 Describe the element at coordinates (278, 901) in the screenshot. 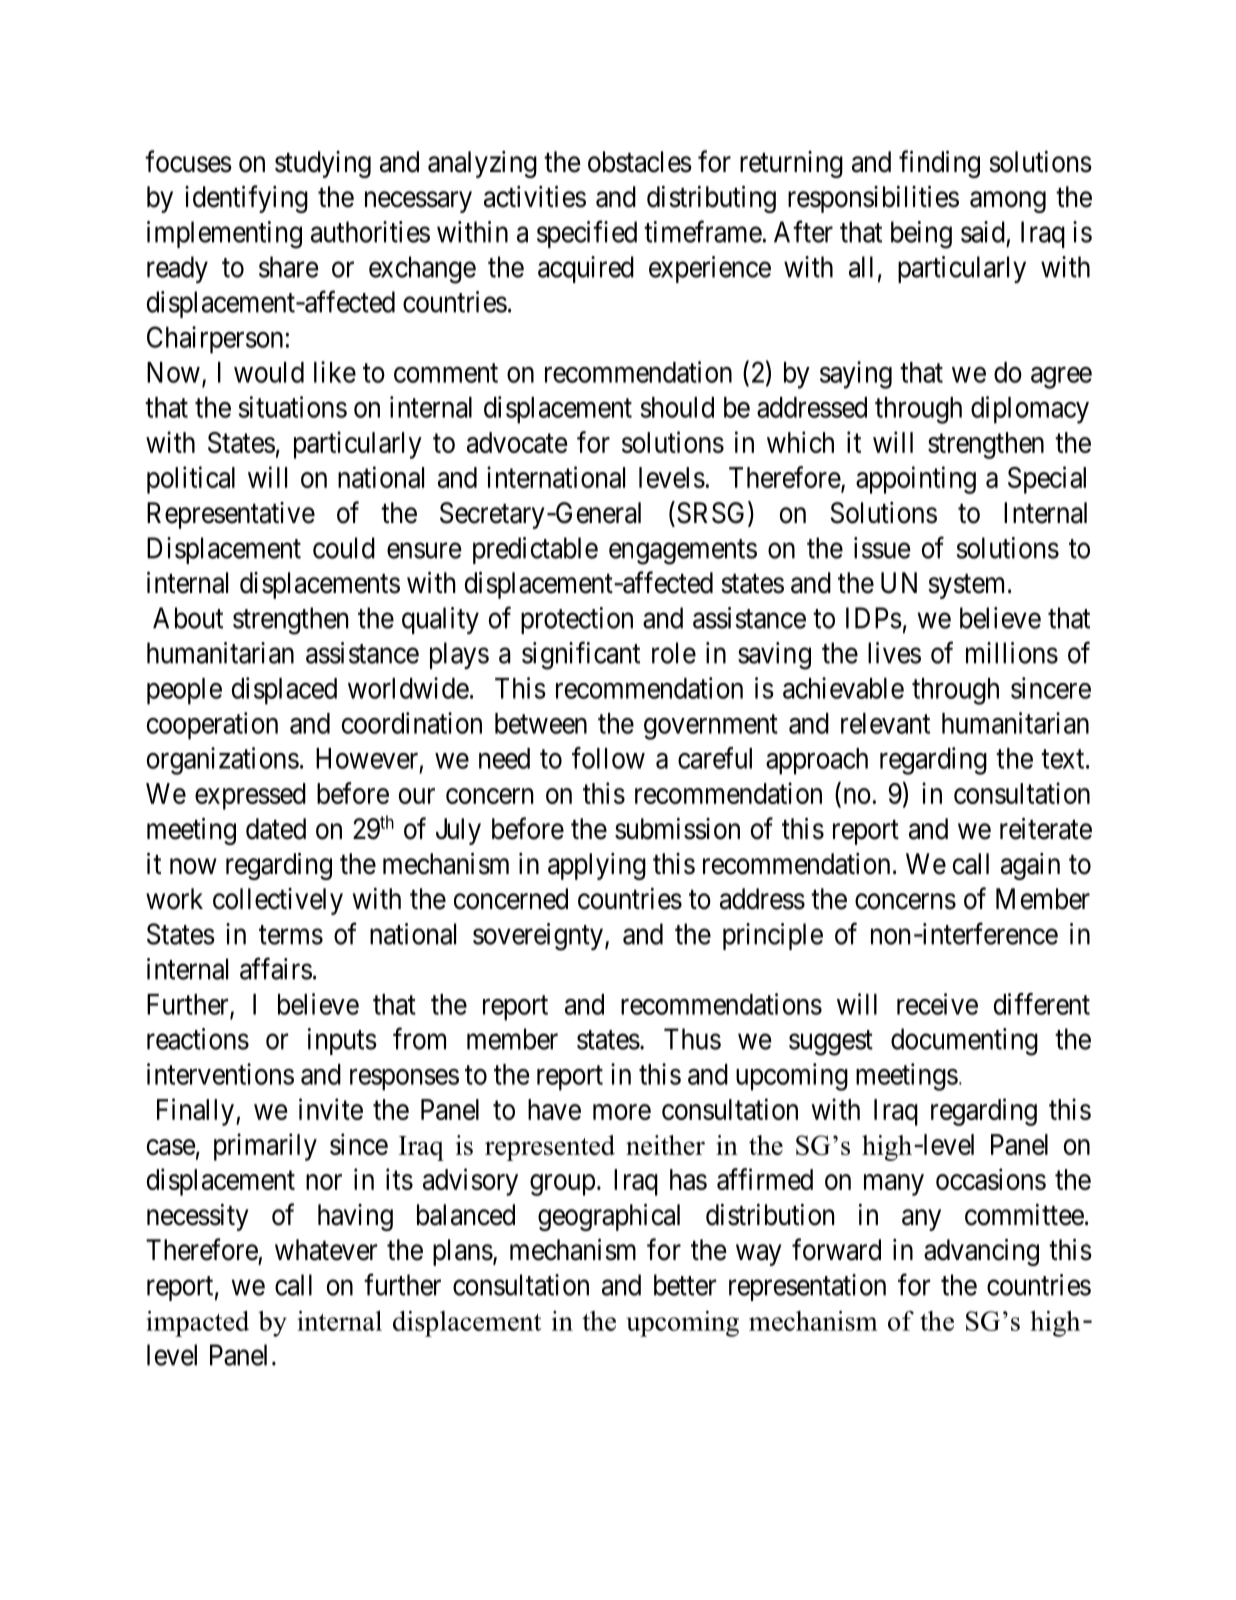

I see `collectively` at that location.
